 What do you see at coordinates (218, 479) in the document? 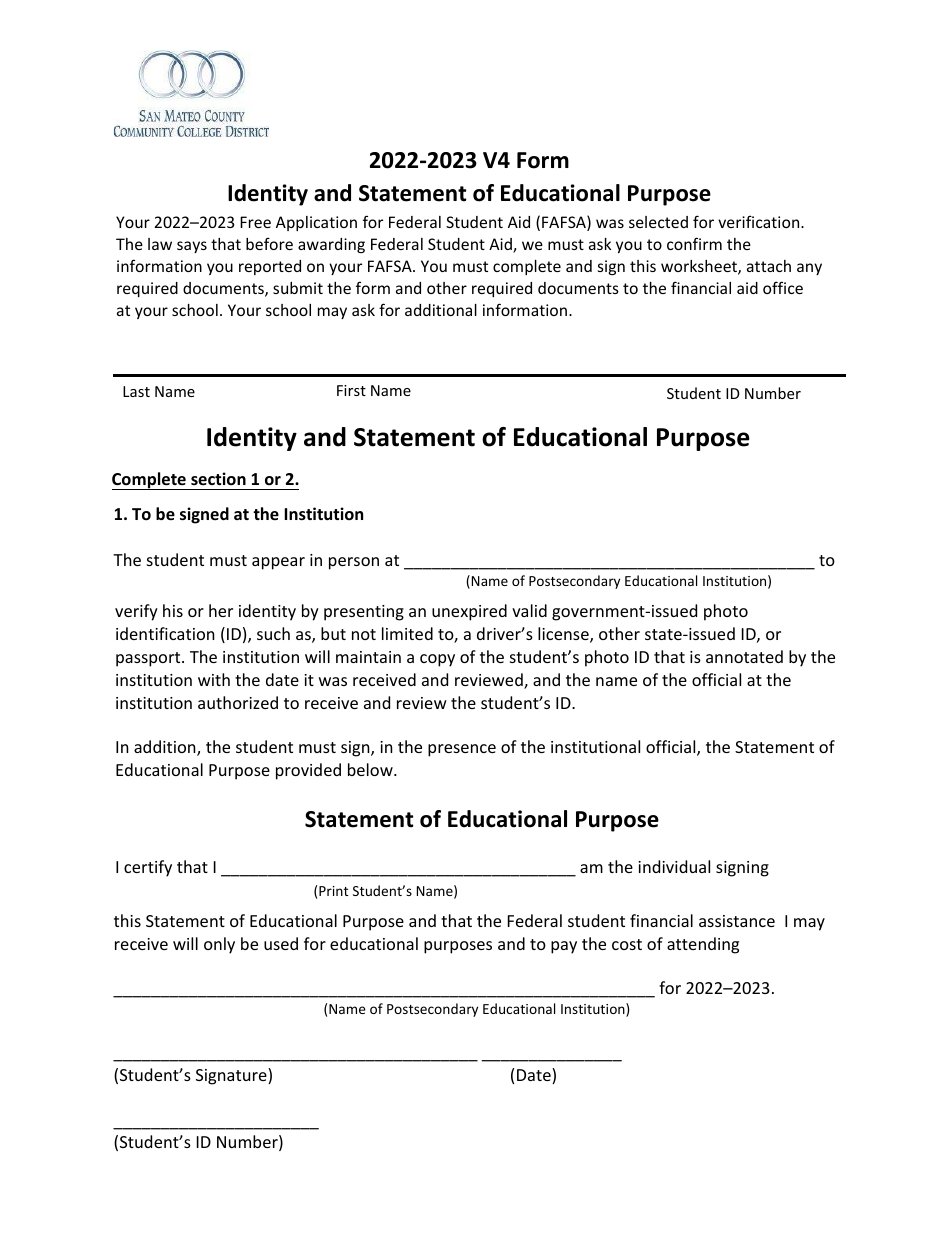
I see `section` at bounding box center [218, 479].
